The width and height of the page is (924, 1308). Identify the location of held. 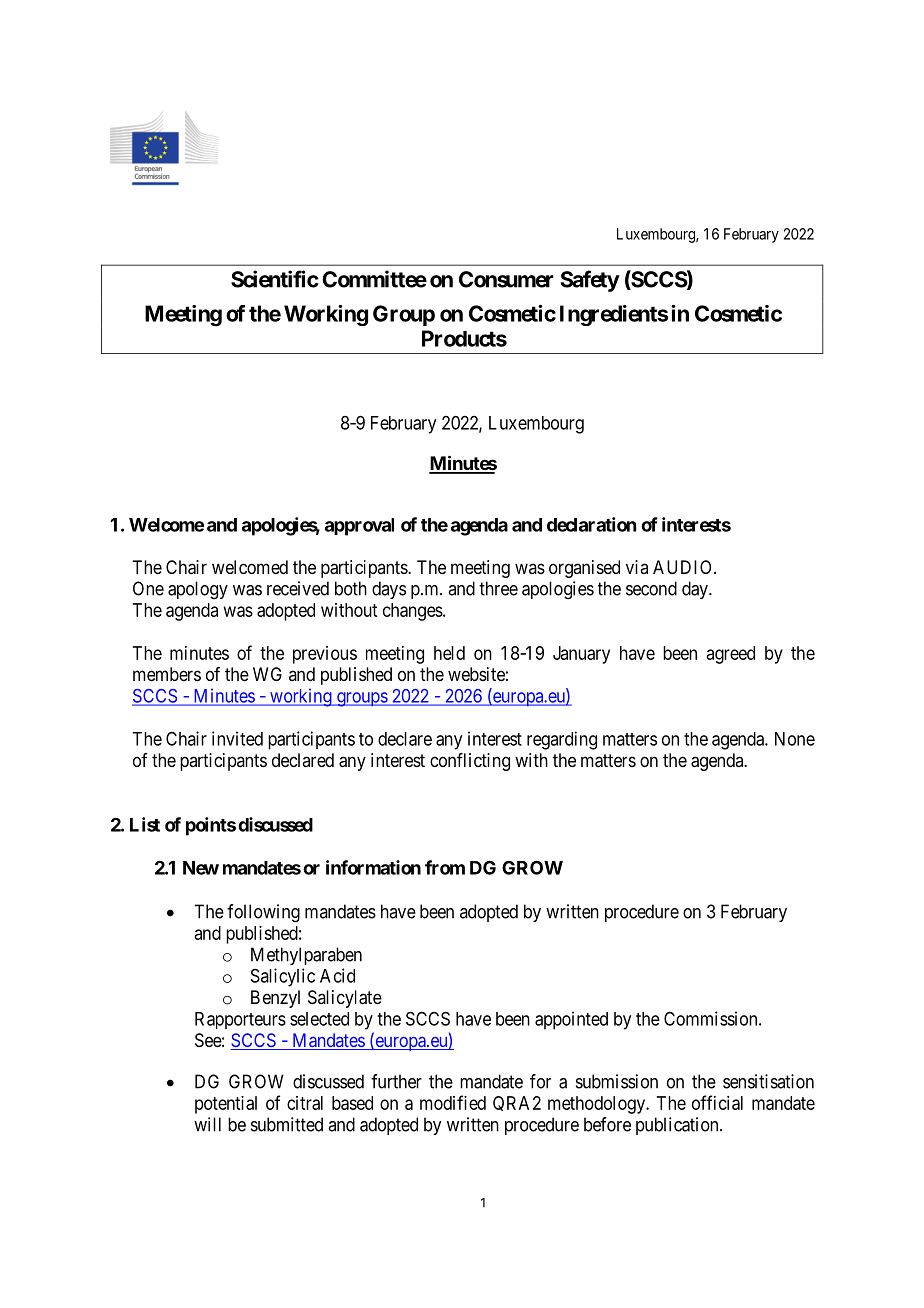
(449, 653).
